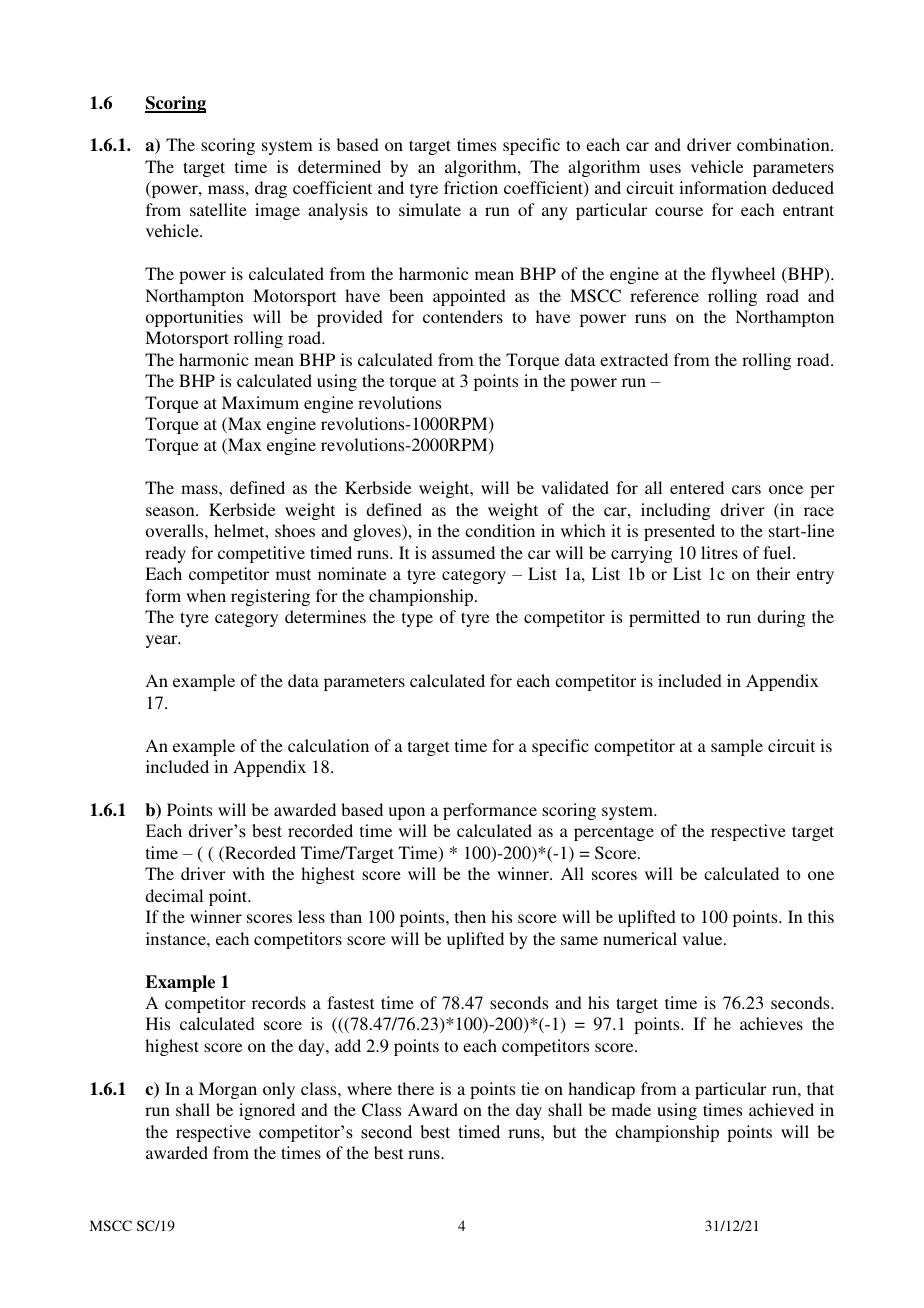 Image resolution: width=924 pixels, height=1308 pixels. What do you see at coordinates (406, 813) in the image?
I see `upon` at bounding box center [406, 813].
